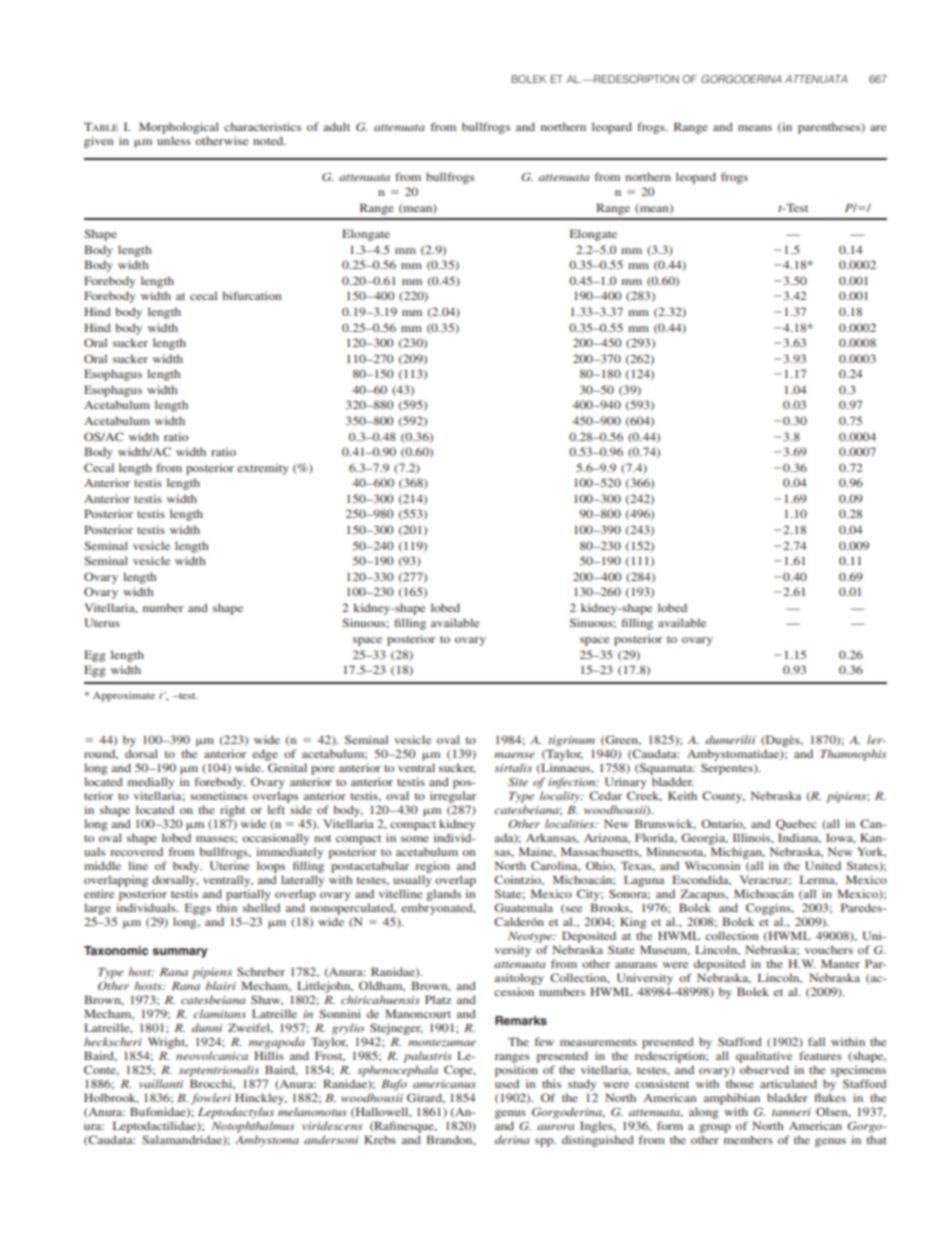 This document has width=952, height=1233. Describe the element at coordinates (211, 1099) in the document. I see `fowleri` at that location.
